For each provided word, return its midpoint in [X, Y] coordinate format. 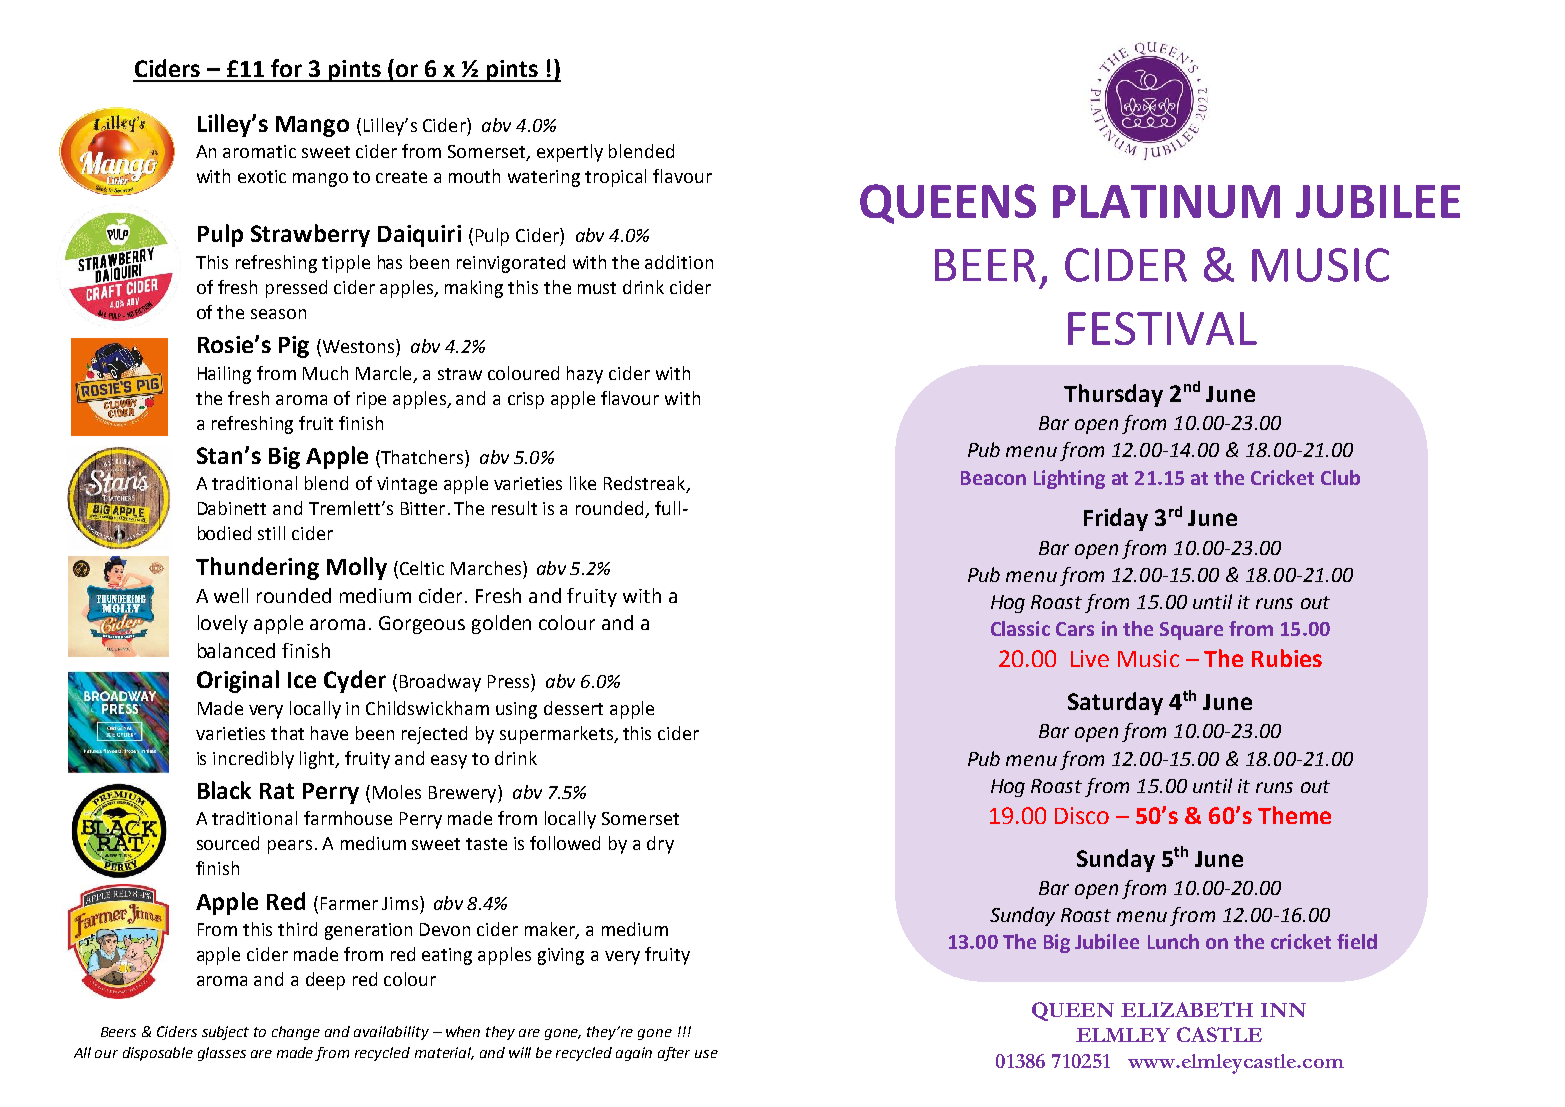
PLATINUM [1166, 201]
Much [325, 373]
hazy [585, 375]
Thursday [1113, 395]
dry [660, 845]
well [231, 595]
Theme [1294, 815]
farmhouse [348, 818]
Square [1191, 631]
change [296, 1033]
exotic [262, 176]
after [674, 1054]
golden [501, 624]
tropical [615, 178]
